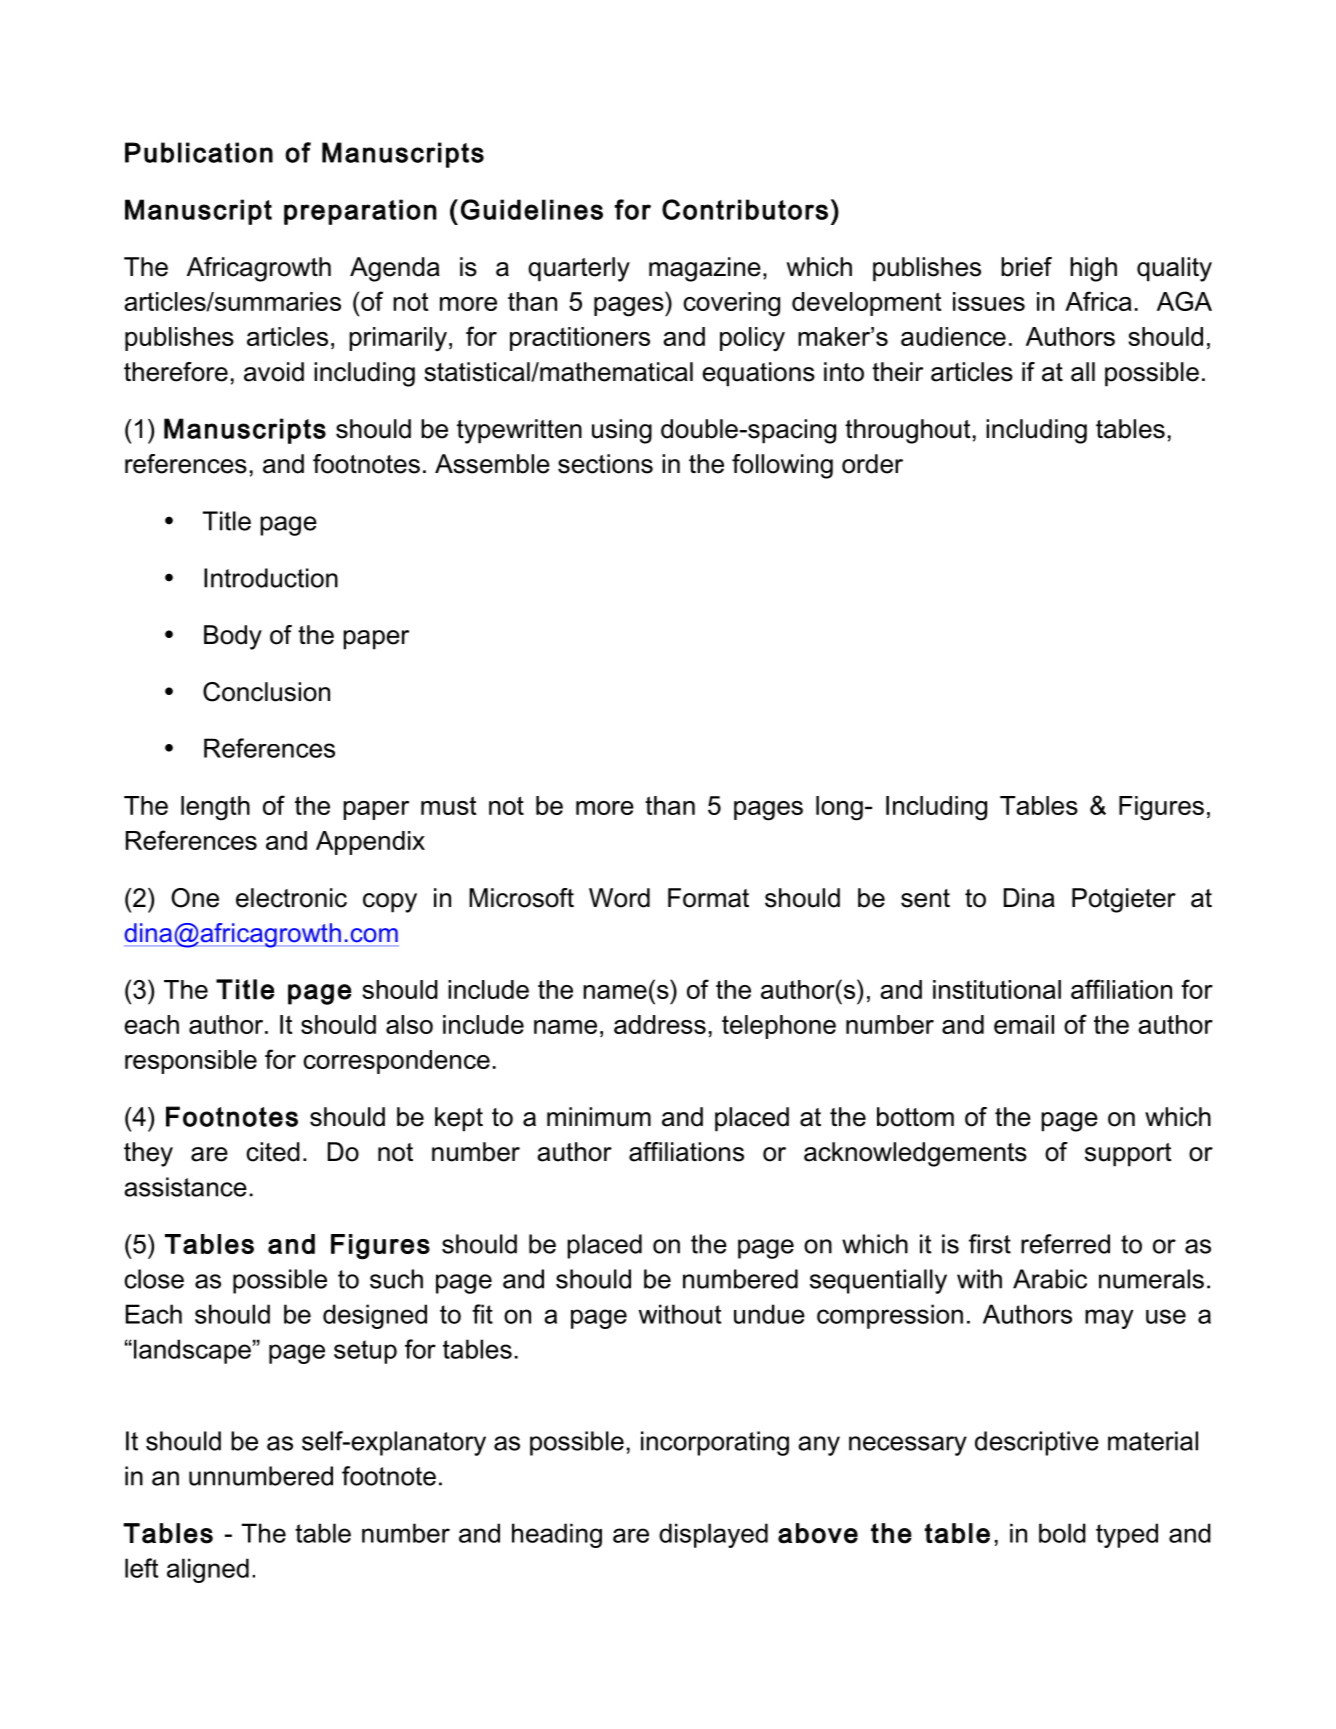 Image resolution: width=1336 pixels, height=1729 pixels. What do you see at coordinates (1062, 1533) in the document?
I see `bold` at bounding box center [1062, 1533].
